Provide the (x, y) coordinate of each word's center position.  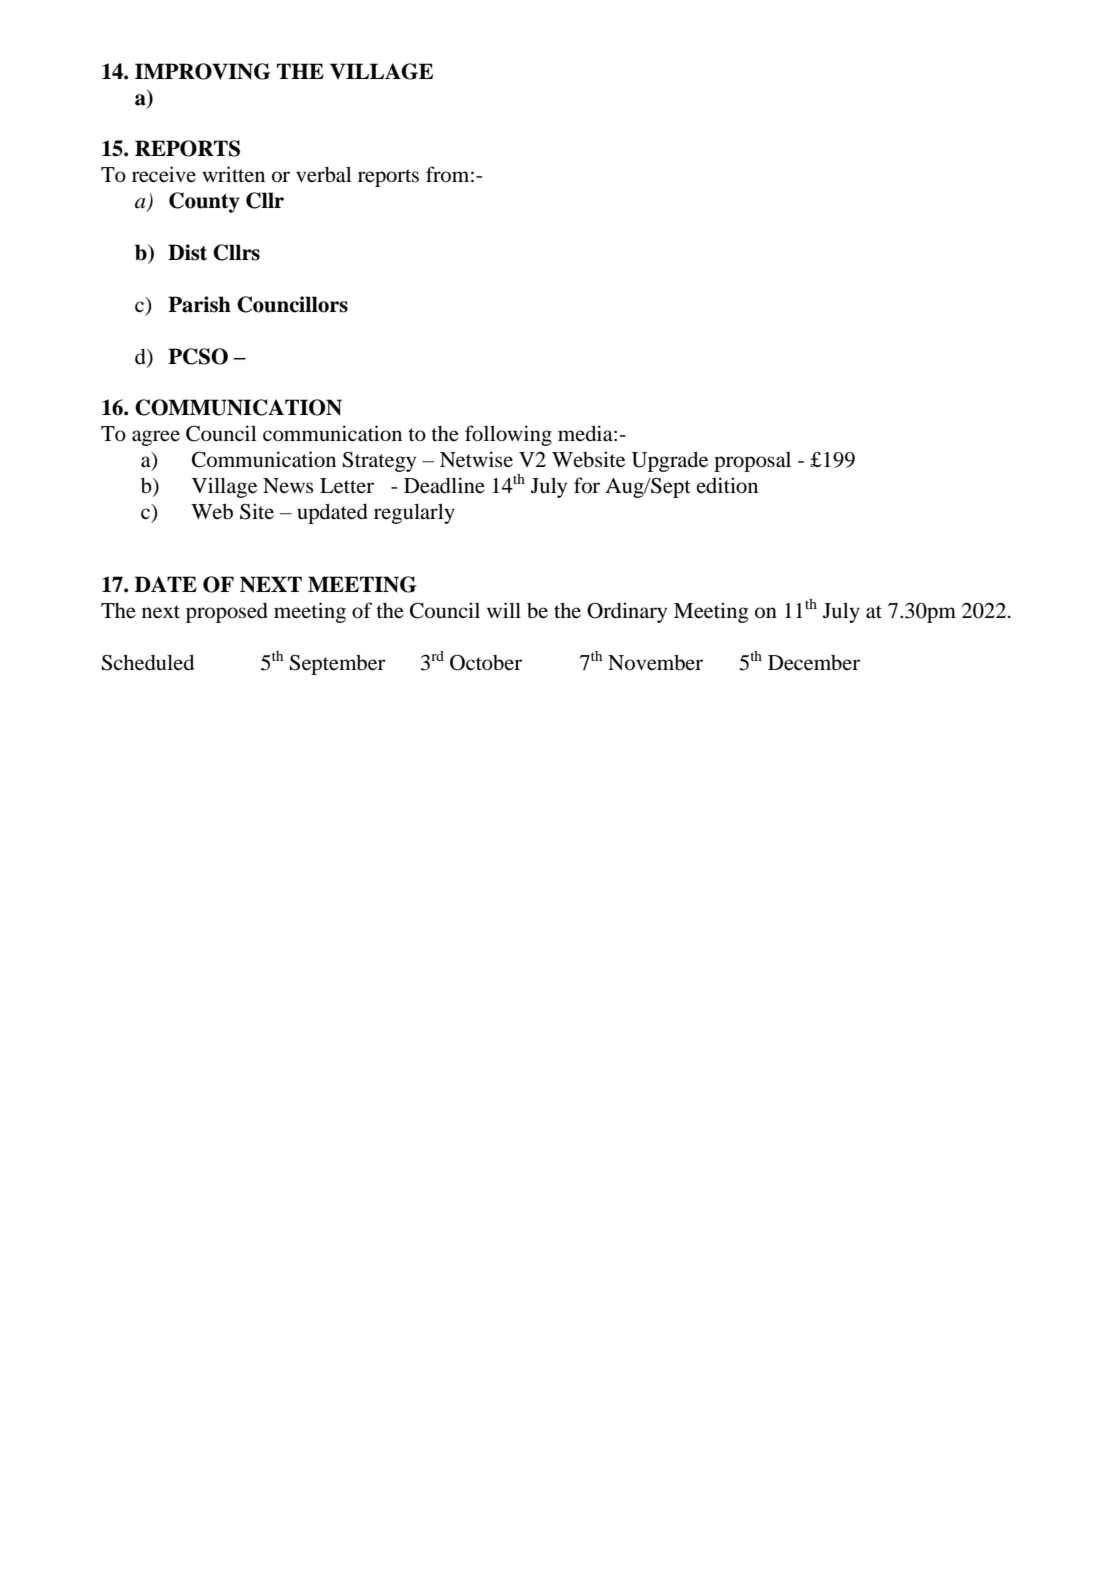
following (508, 435)
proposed (227, 612)
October (486, 662)
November (655, 662)
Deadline (444, 485)
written (233, 174)
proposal (752, 462)
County (204, 202)
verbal (324, 174)
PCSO (198, 356)
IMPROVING (202, 71)
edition (727, 485)
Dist (187, 252)
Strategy (379, 462)
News (288, 485)
